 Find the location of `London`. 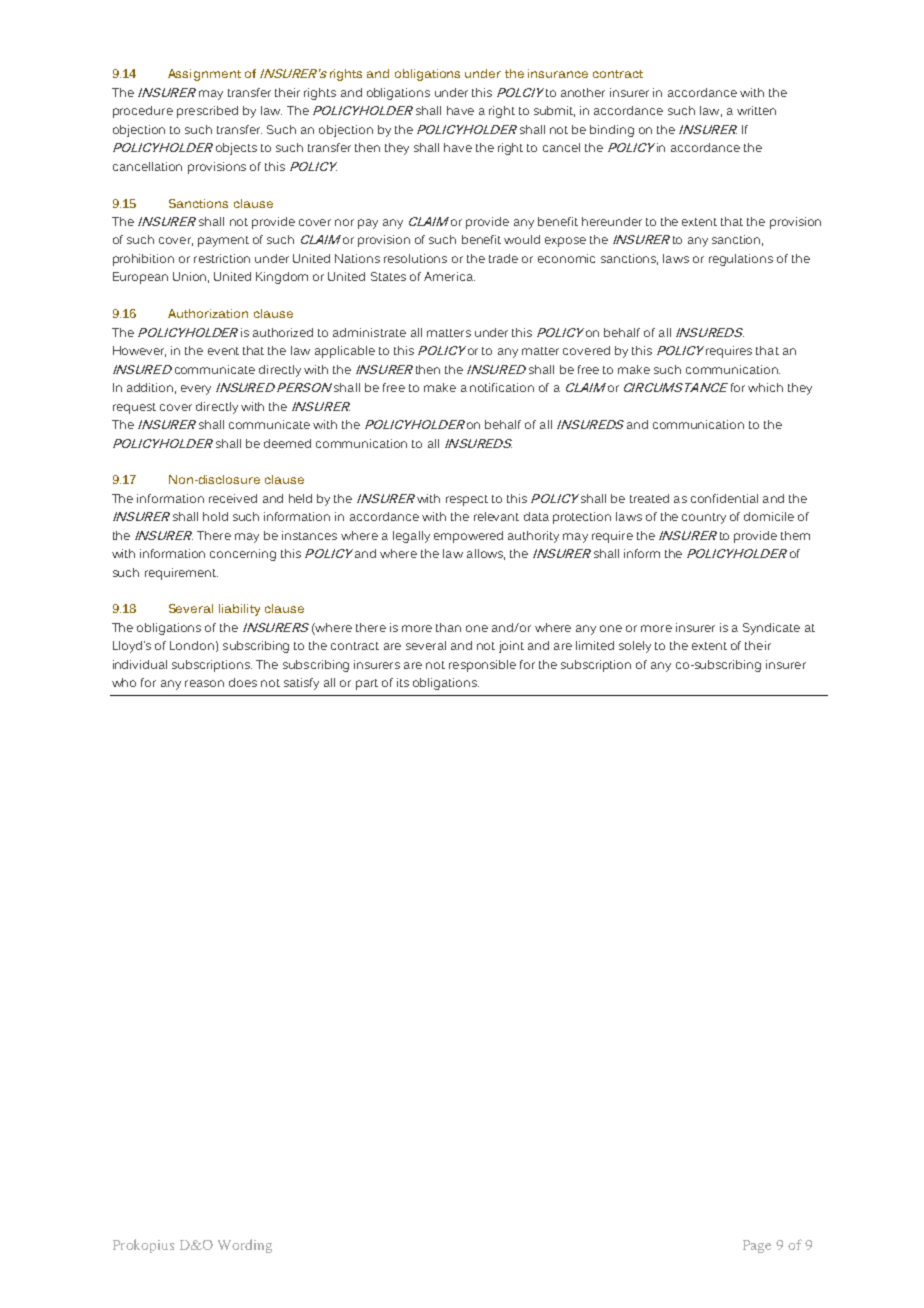

London is located at coordinates (192, 645).
